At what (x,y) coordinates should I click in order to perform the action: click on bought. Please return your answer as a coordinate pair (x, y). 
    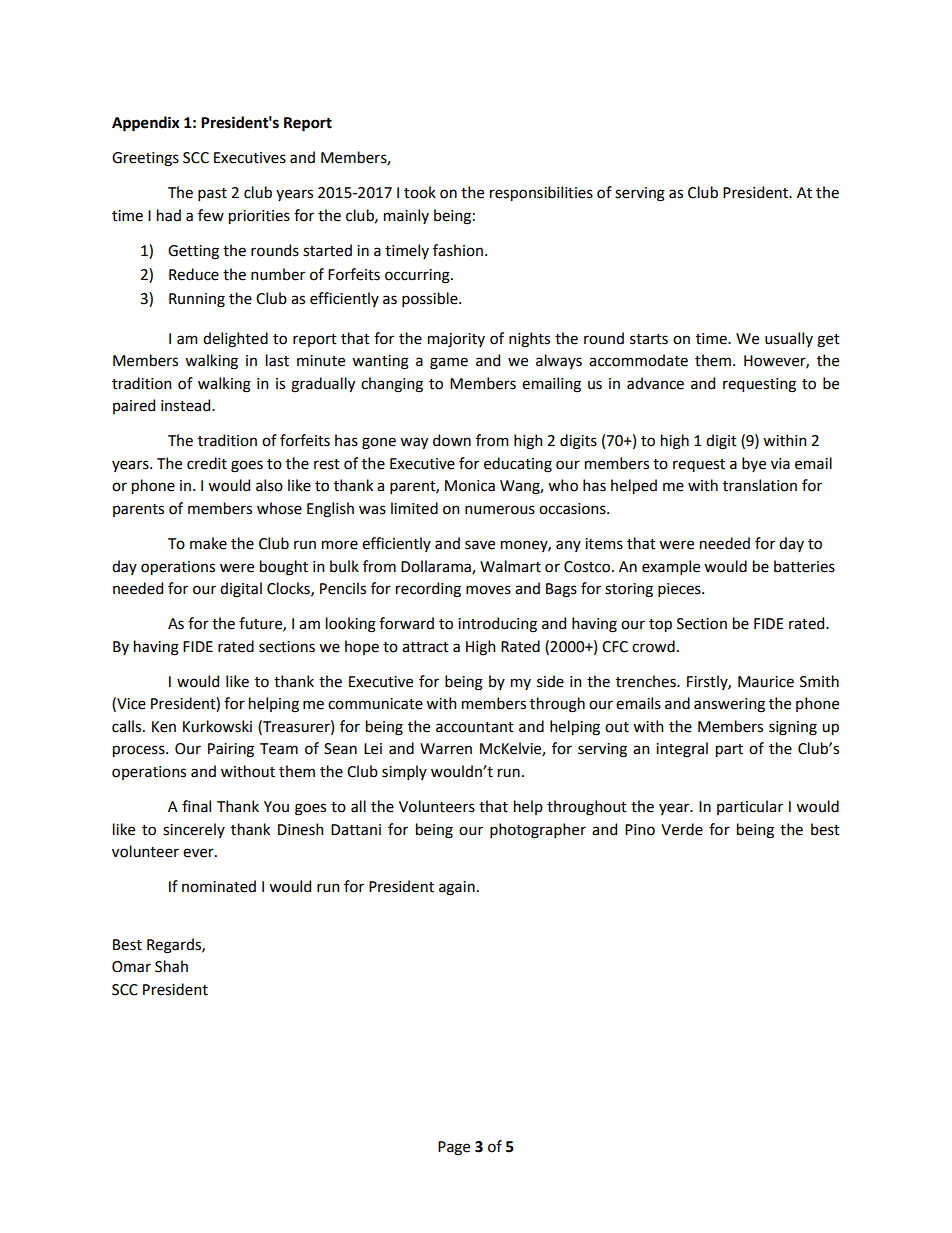
    Looking at the image, I should click on (284, 568).
